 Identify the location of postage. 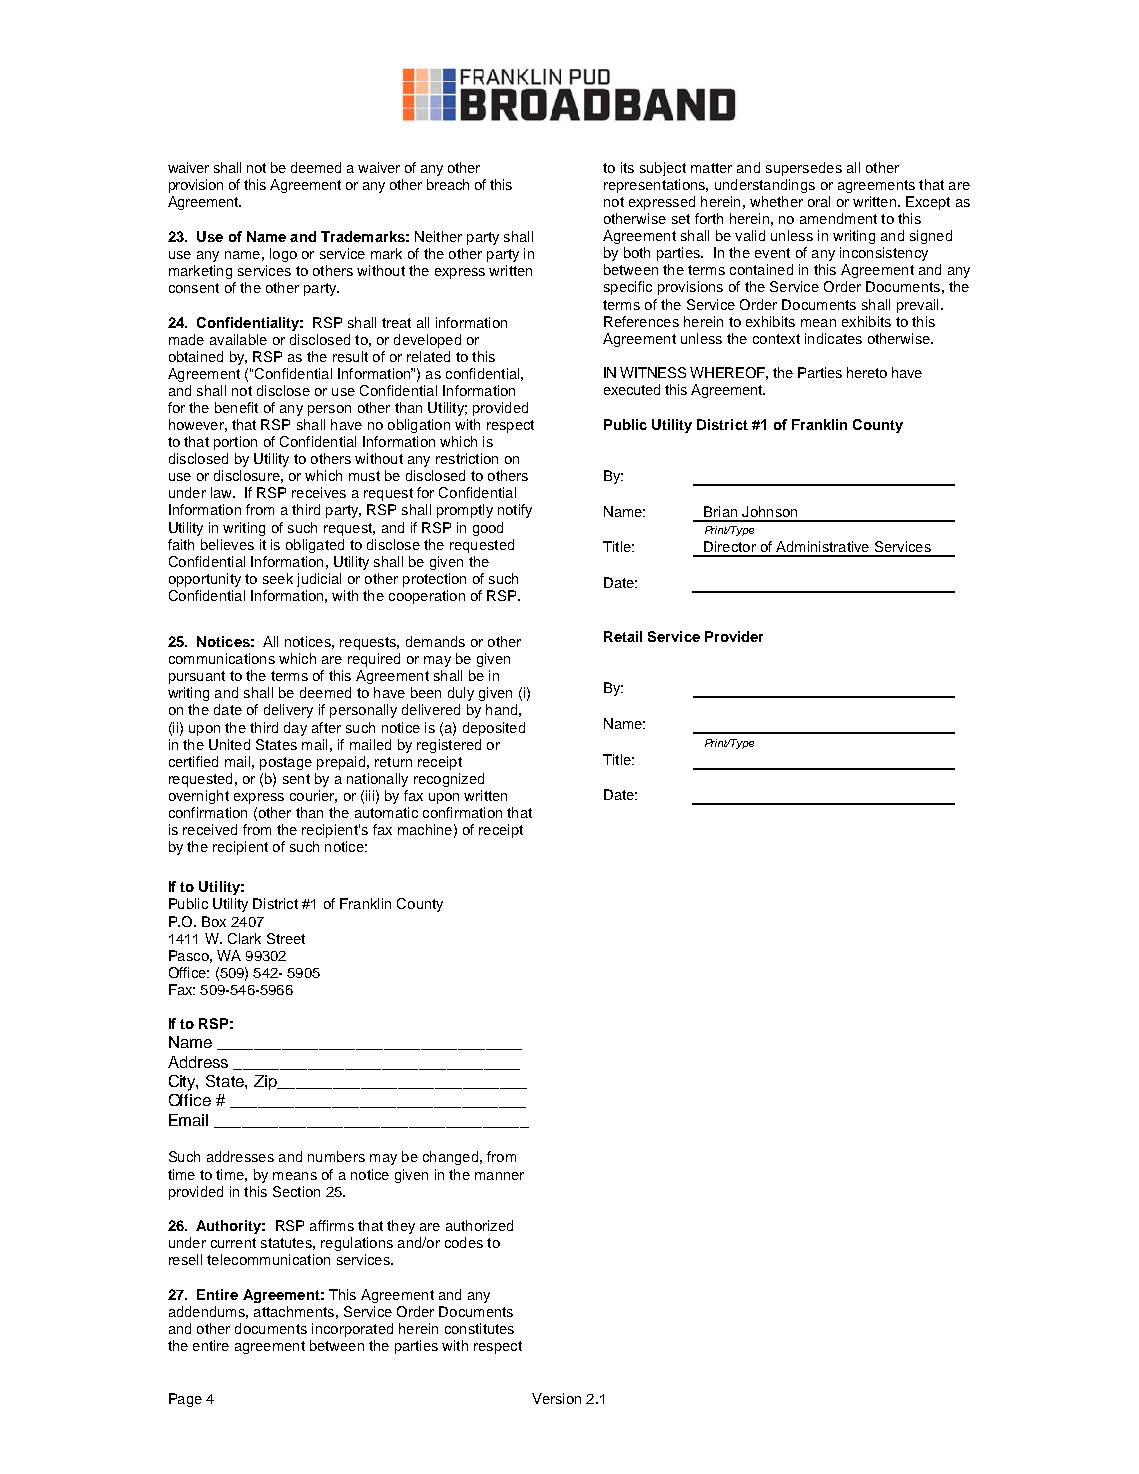
(286, 763).
